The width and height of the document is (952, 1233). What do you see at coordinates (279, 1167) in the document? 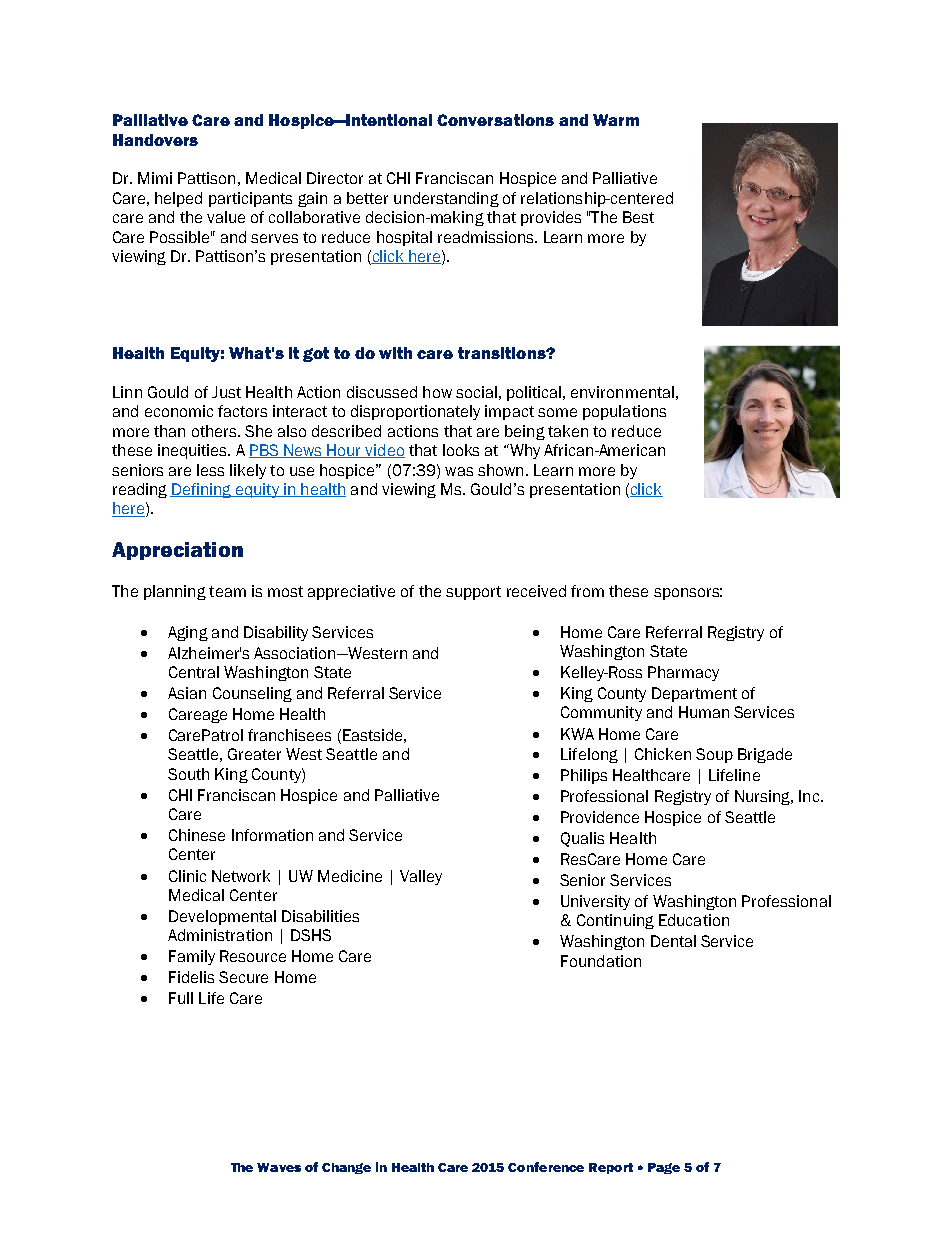
I see `Waves` at bounding box center [279, 1167].
